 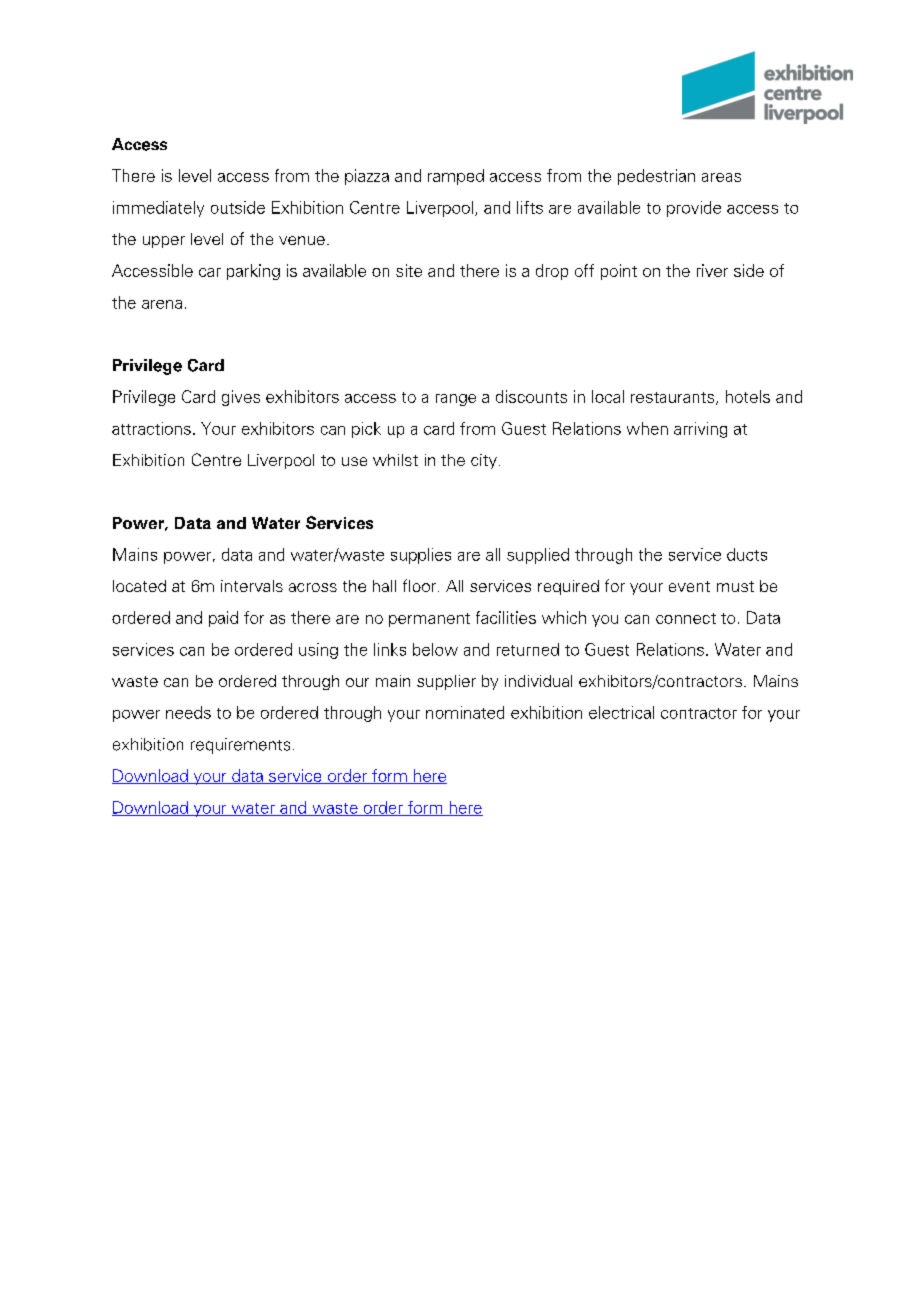 I want to click on needs, so click(x=188, y=712).
